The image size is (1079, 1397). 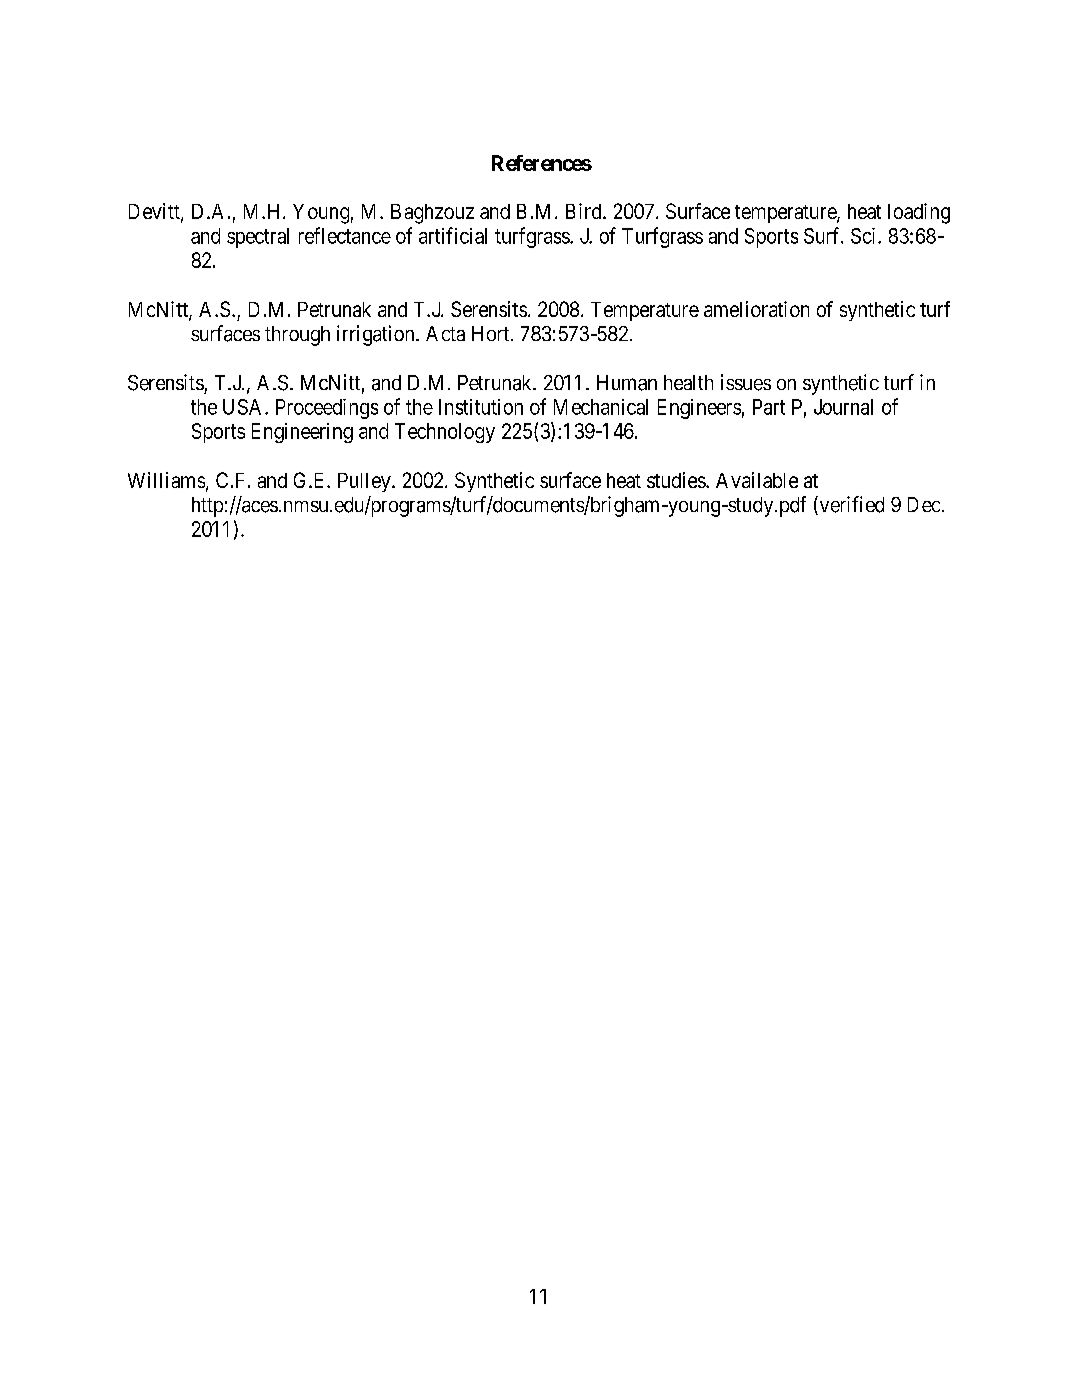 What do you see at coordinates (769, 407) in the page?
I see `Part` at bounding box center [769, 407].
